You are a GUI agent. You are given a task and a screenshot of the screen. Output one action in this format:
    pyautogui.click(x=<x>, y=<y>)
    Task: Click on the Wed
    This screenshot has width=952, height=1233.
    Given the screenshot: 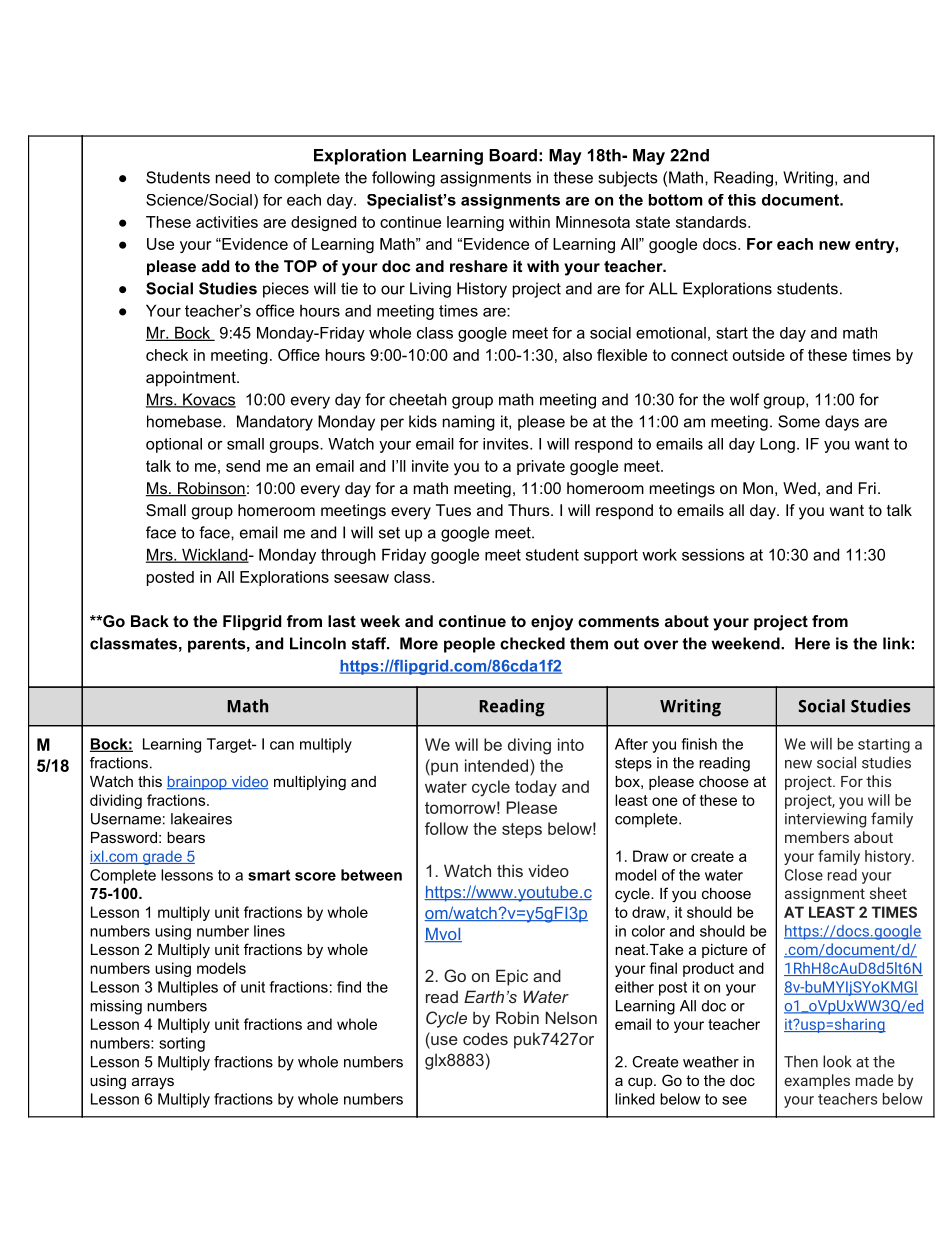 What is the action you would take?
    pyautogui.click(x=799, y=488)
